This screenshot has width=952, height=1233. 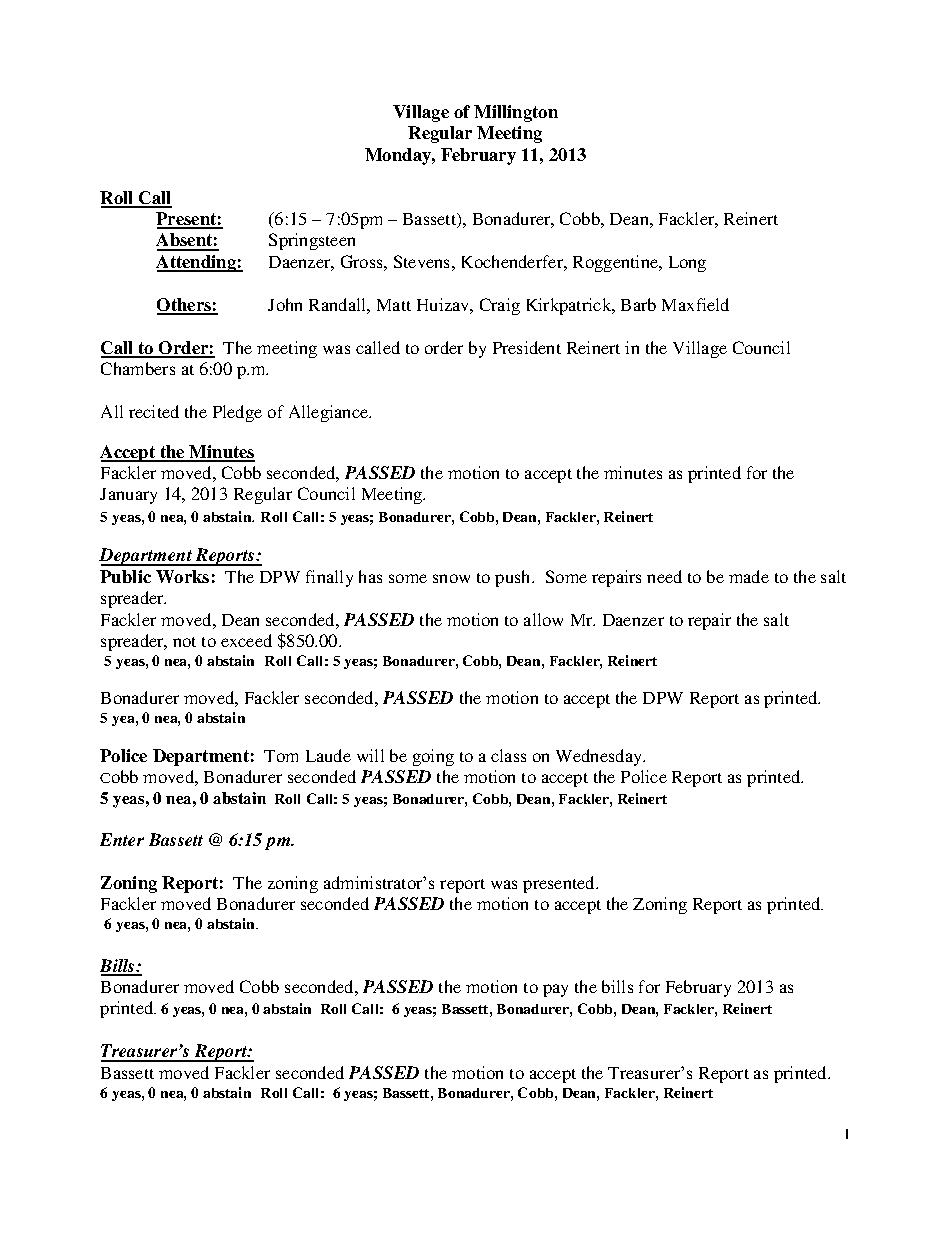 What do you see at coordinates (555, 990) in the screenshot?
I see `pay` at bounding box center [555, 990].
